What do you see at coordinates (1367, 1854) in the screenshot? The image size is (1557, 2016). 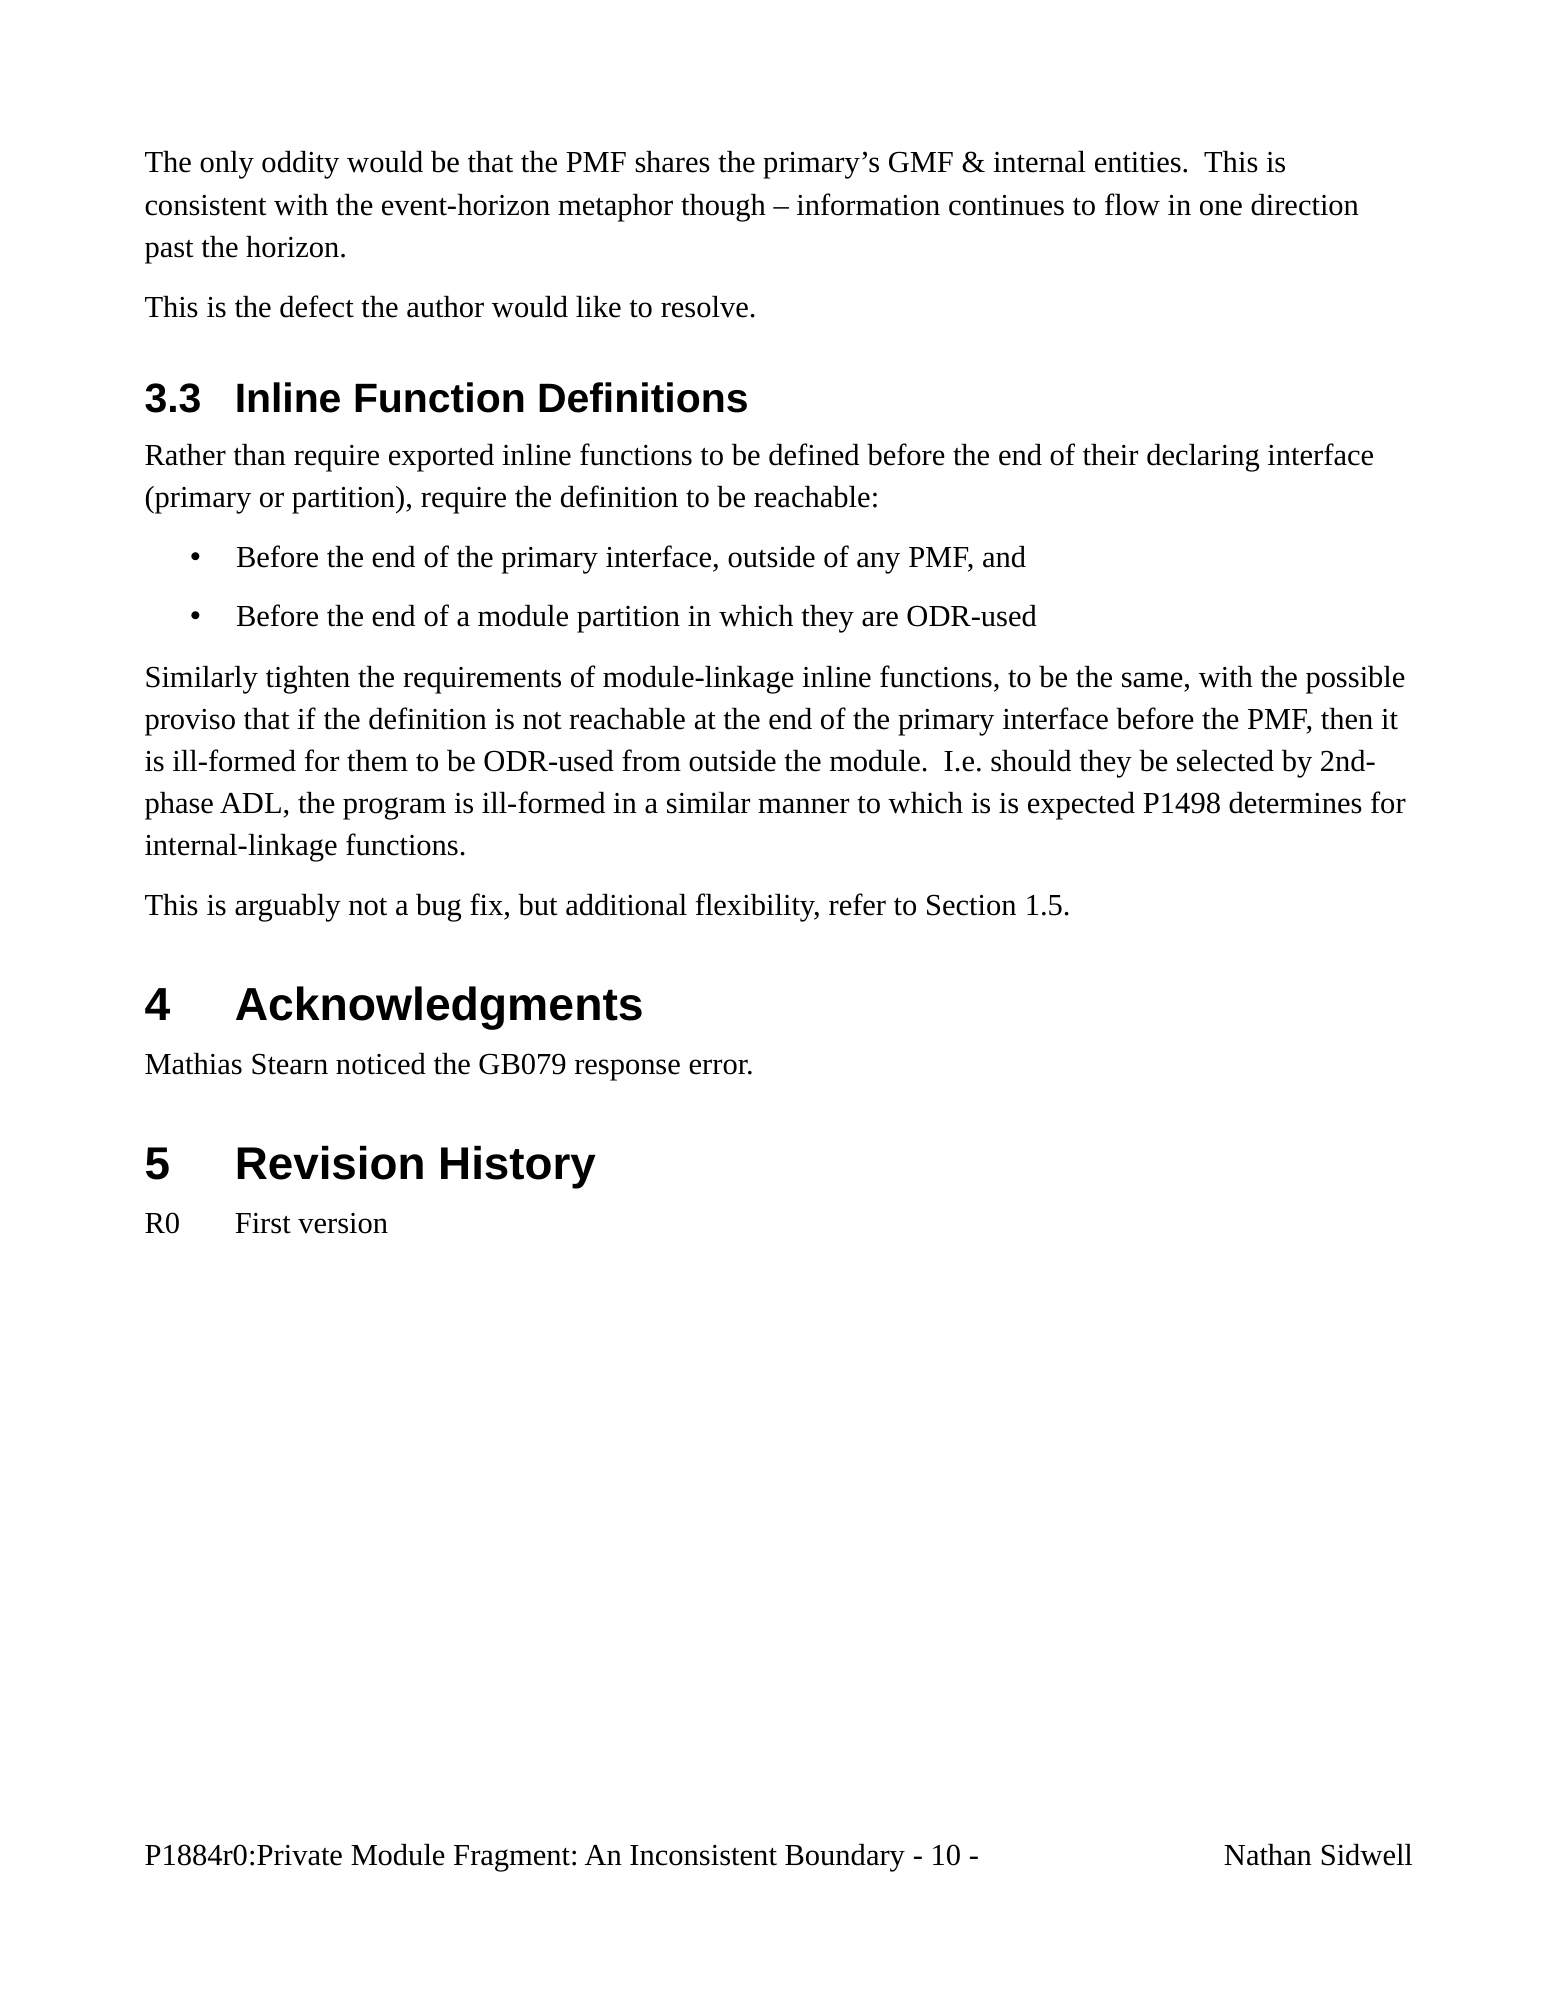 I see `Sidwell` at bounding box center [1367, 1854].
